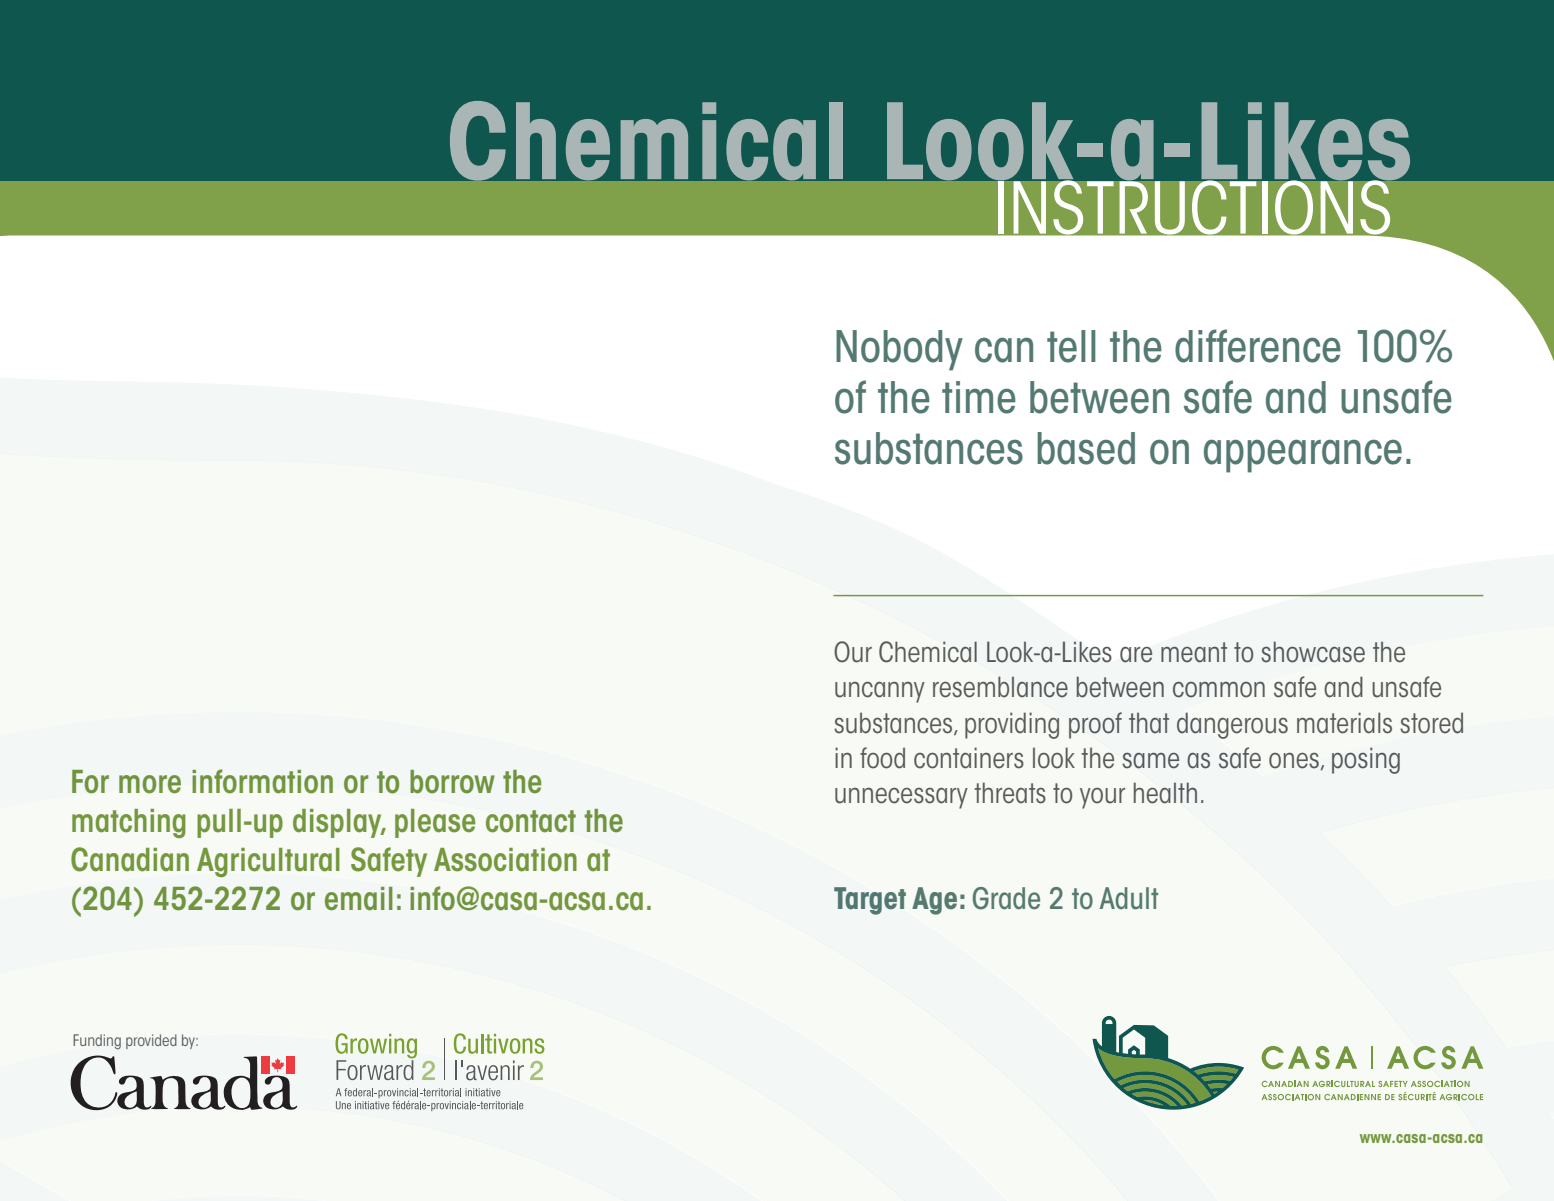 The width and height of the image is (1554, 1201). I want to click on provided, so click(151, 1041).
